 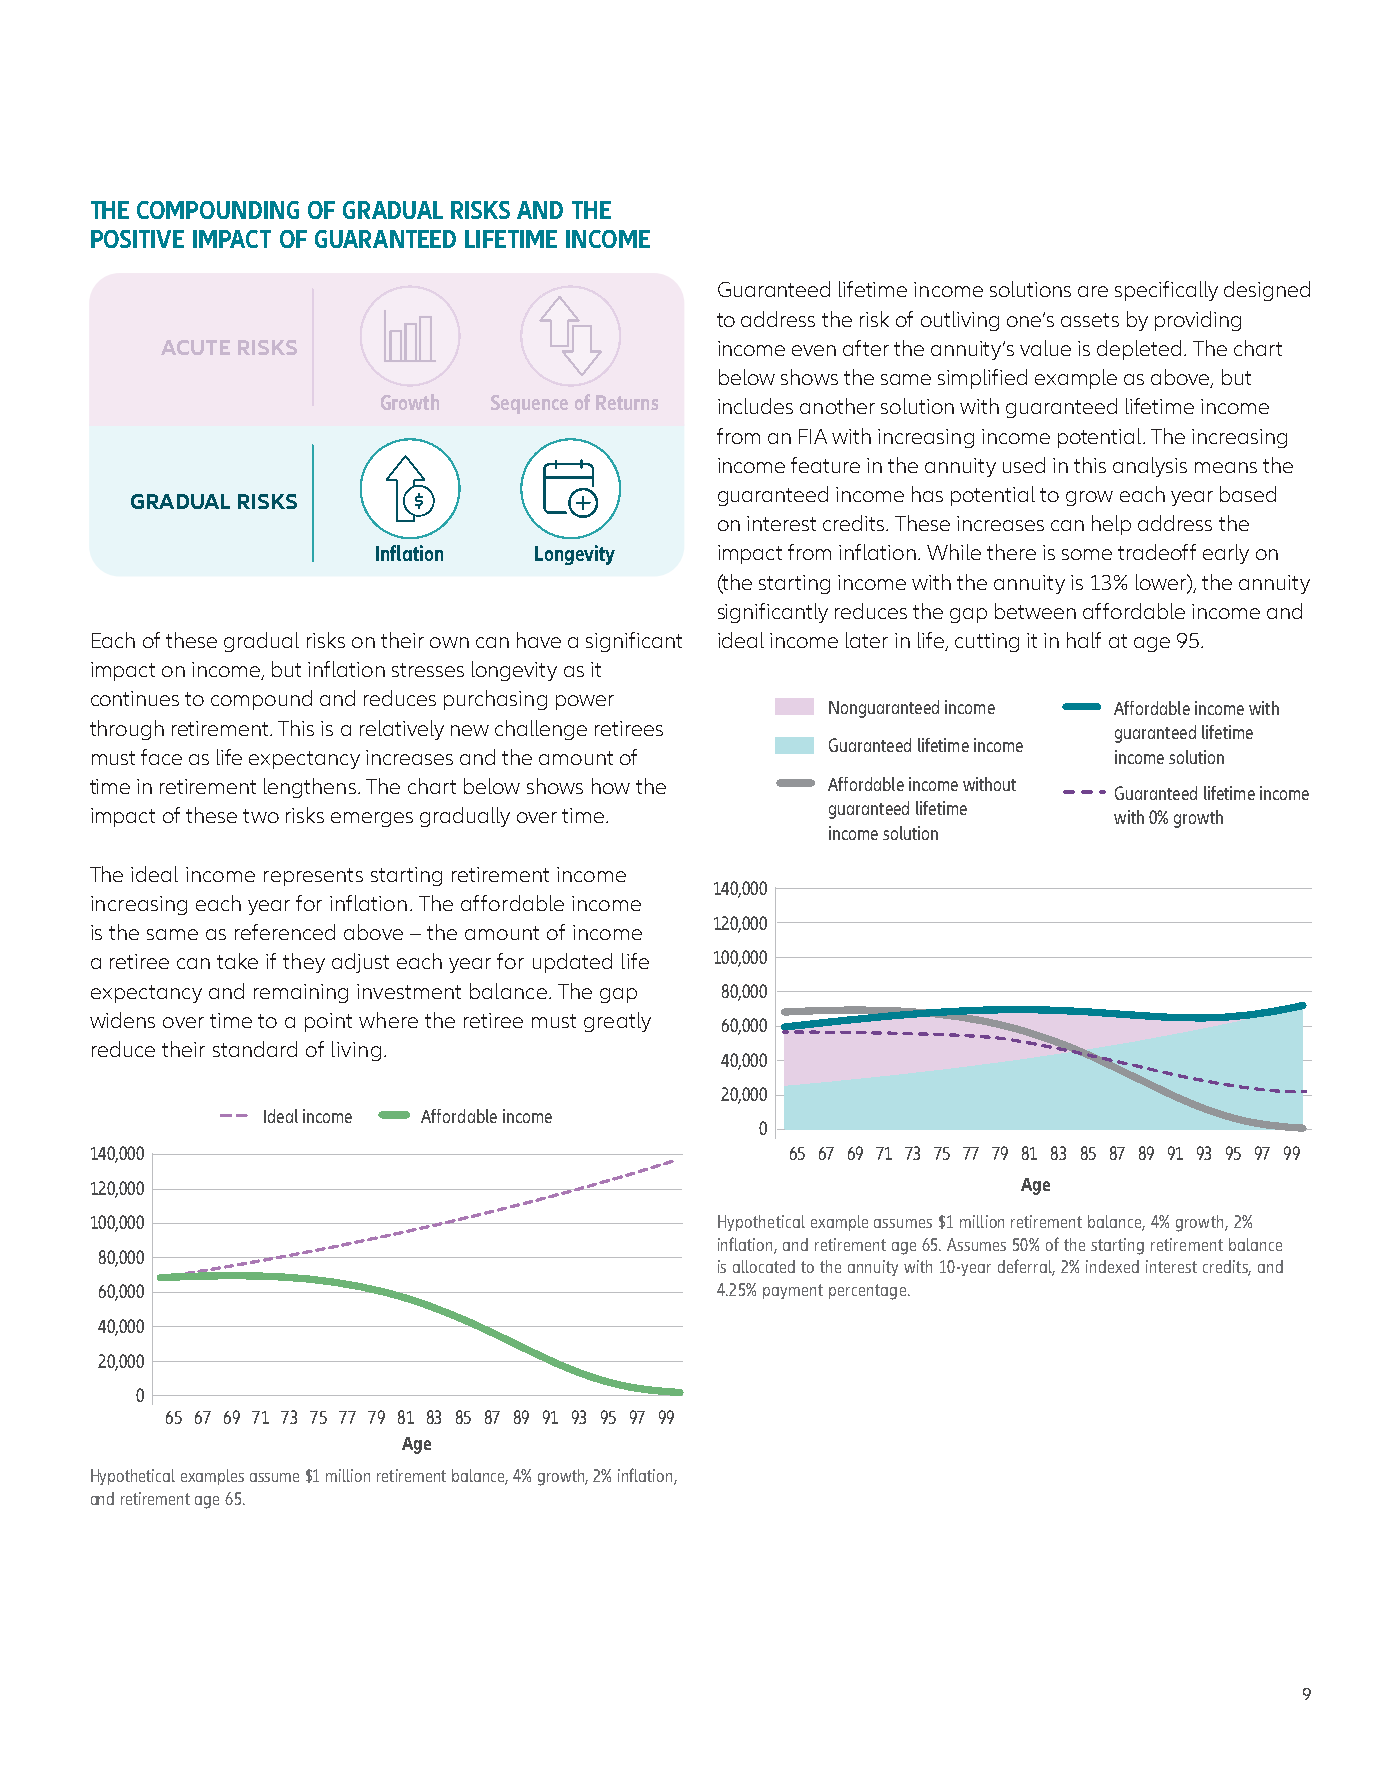 I want to click on feature, so click(x=825, y=465).
